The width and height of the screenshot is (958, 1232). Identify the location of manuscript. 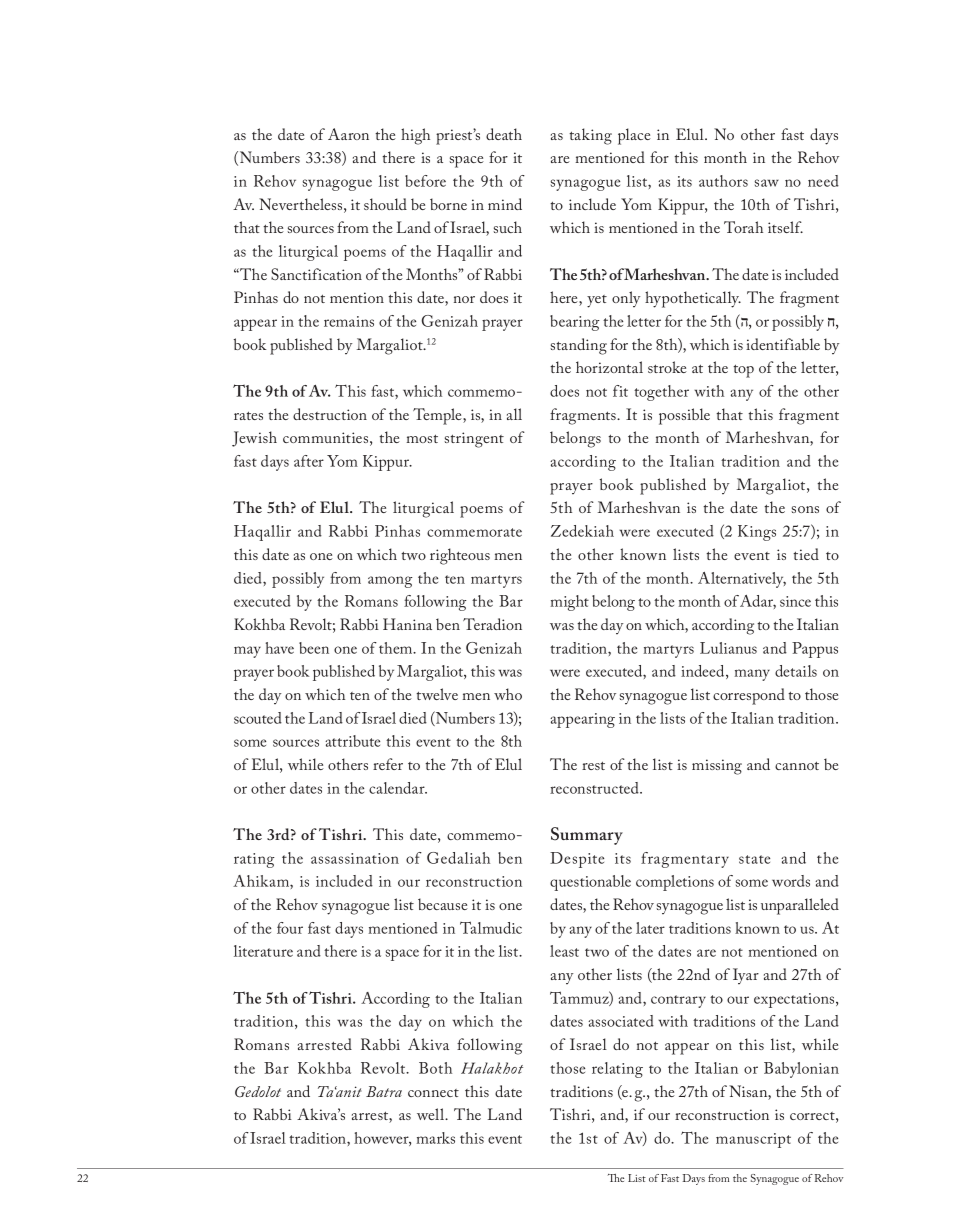
(753, 1140).
